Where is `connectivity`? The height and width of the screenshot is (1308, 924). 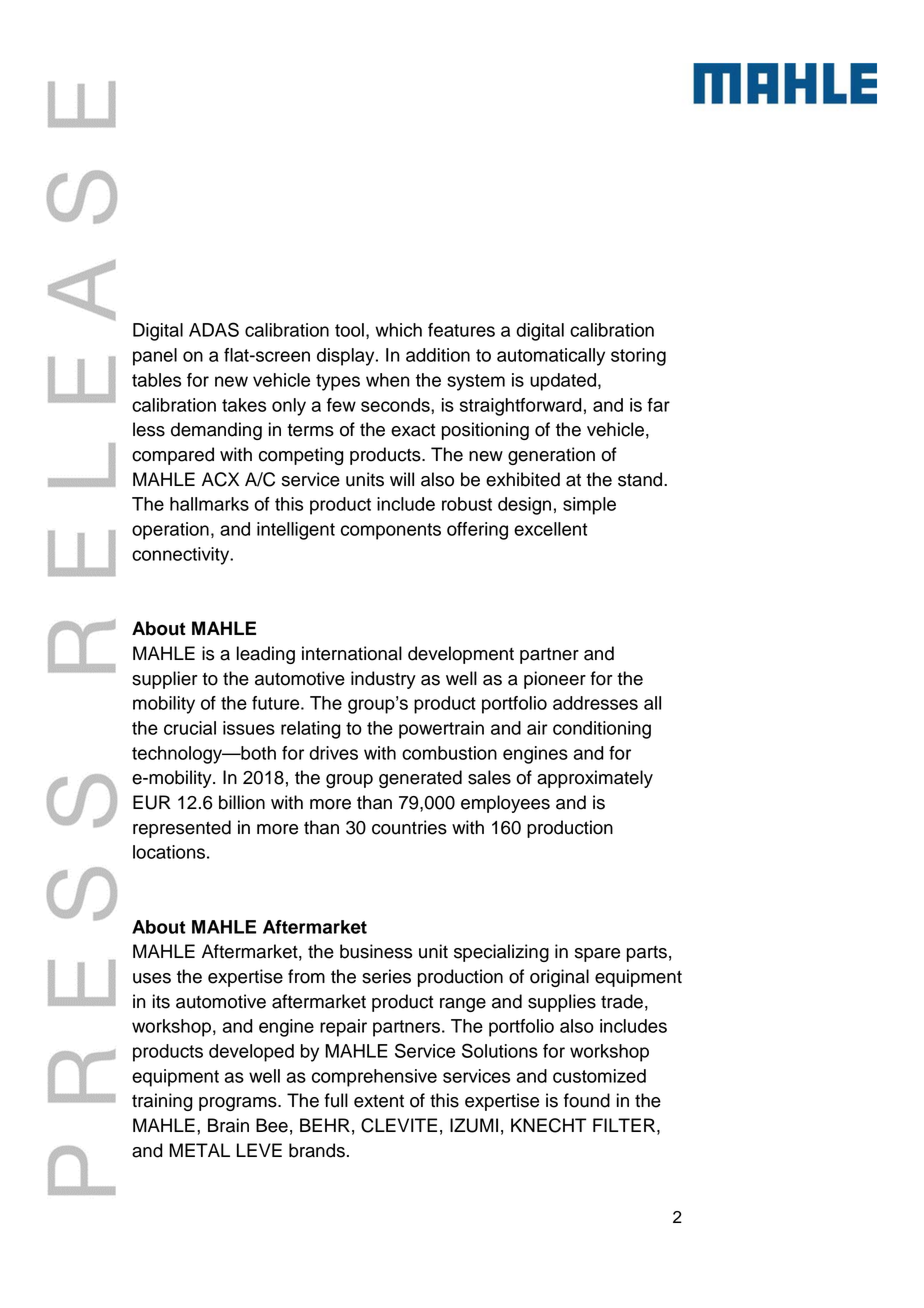 connectivity is located at coordinates (182, 556).
